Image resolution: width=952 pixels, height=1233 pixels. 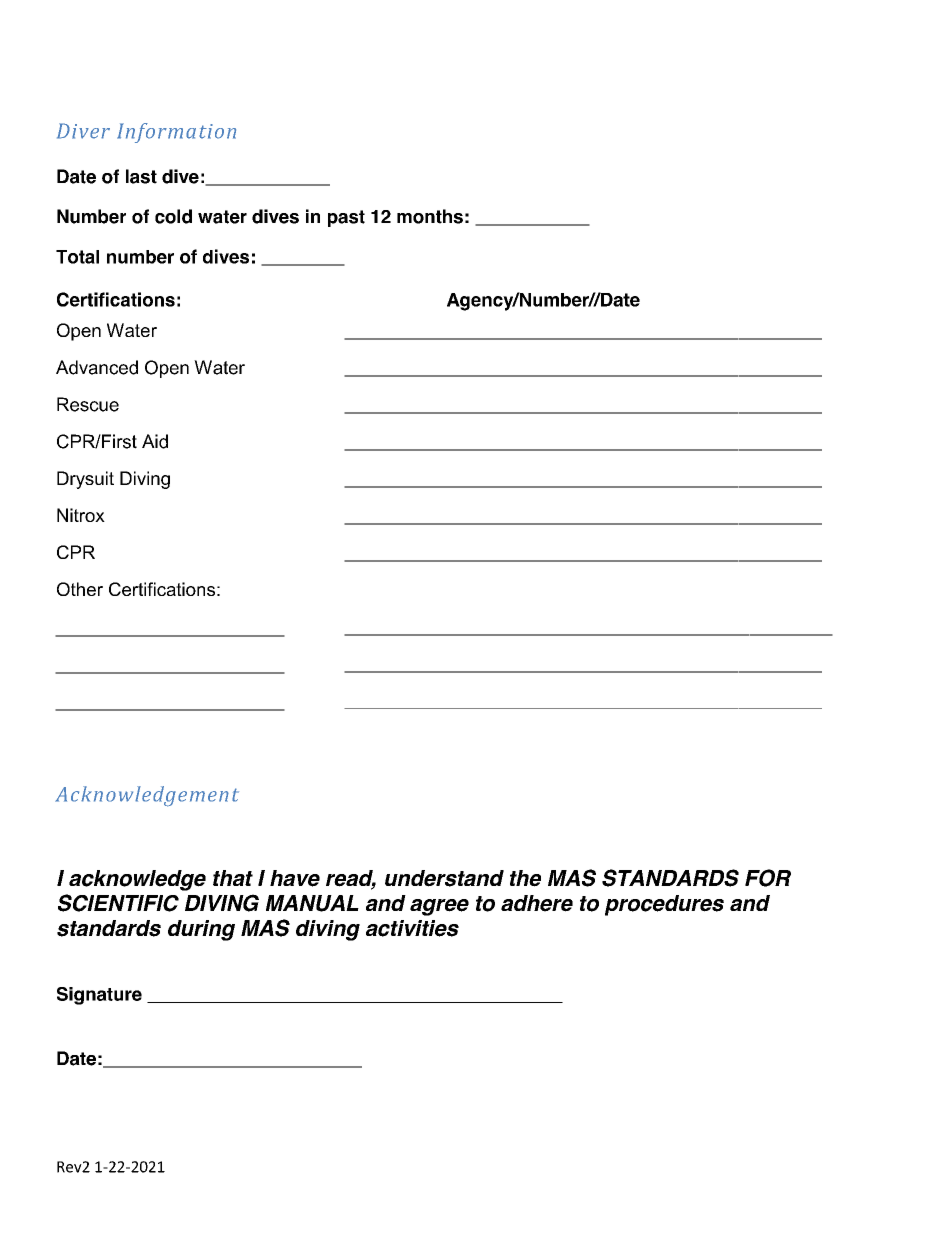 What do you see at coordinates (88, 404) in the page?
I see `Rescue` at bounding box center [88, 404].
